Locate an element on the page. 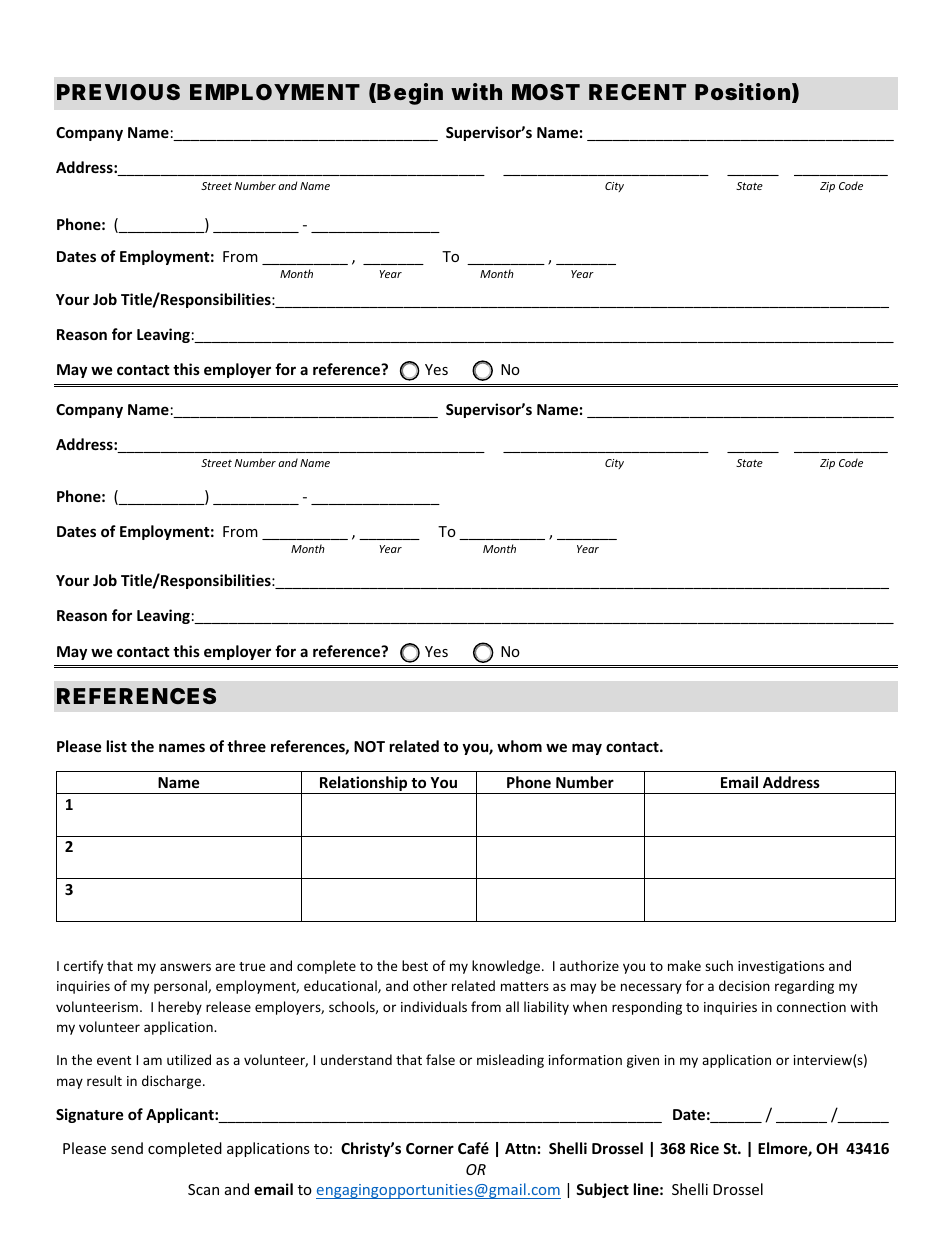 This document has width=952, height=1233. whom is located at coordinates (519, 746).
